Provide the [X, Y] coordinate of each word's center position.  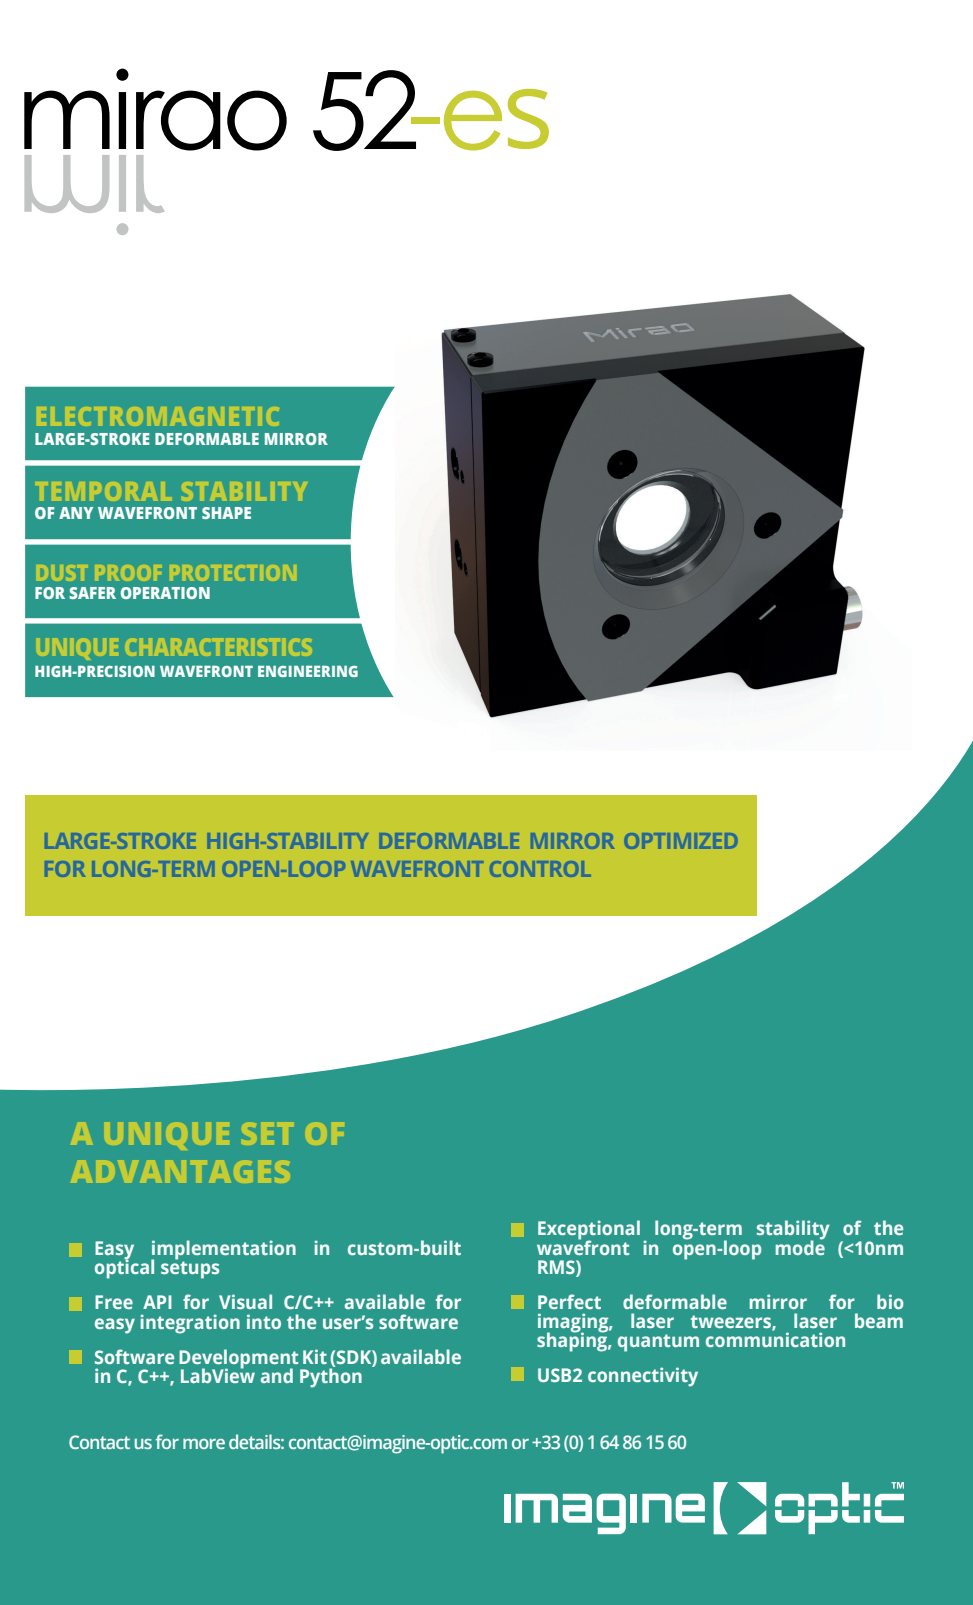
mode [800, 1246]
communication [775, 1338]
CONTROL [540, 869]
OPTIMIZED [681, 841]
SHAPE [226, 513]
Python [331, 1377]
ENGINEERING [308, 671]
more [204, 1444]
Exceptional [589, 1231]
